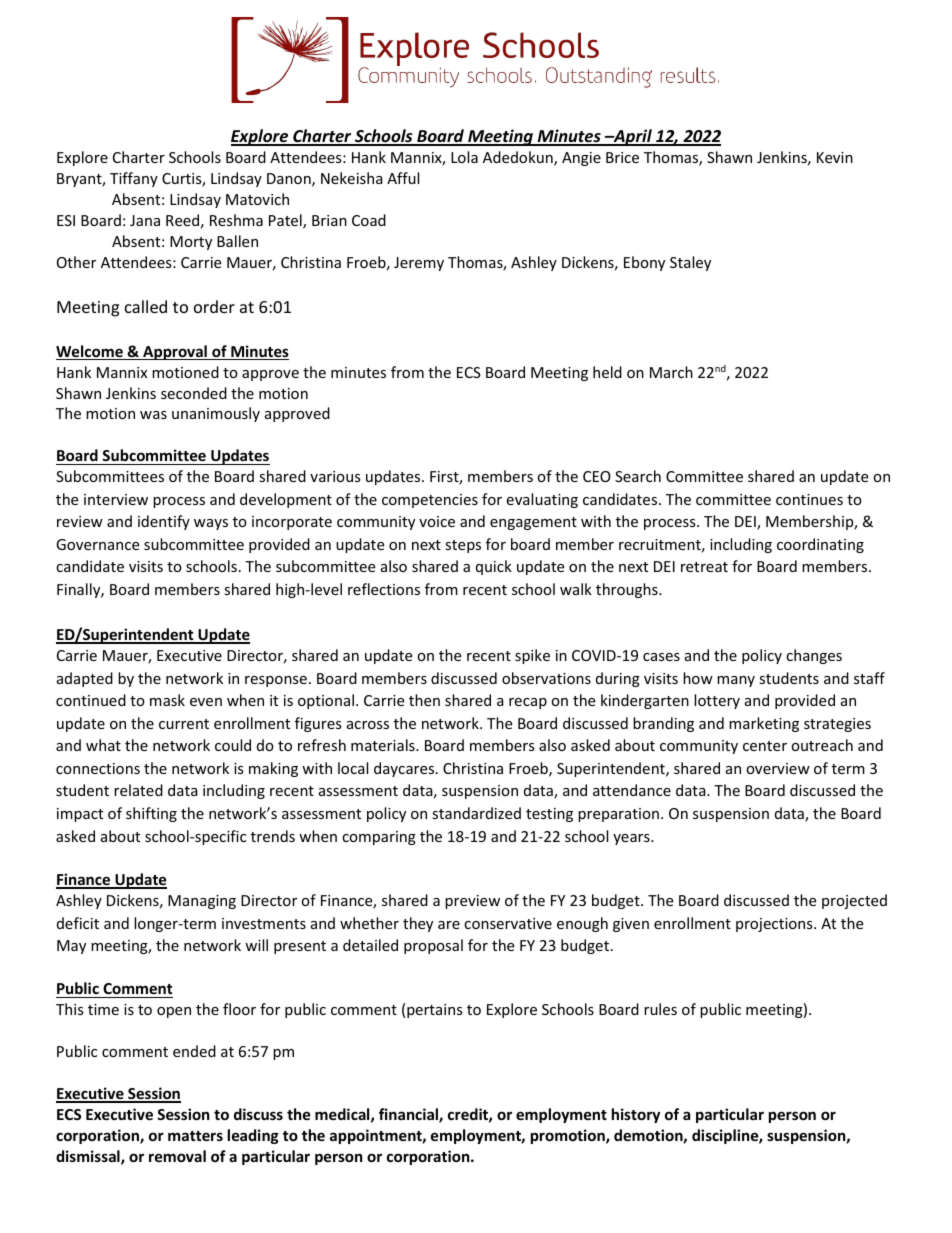  I want to click on changes, so click(814, 656).
